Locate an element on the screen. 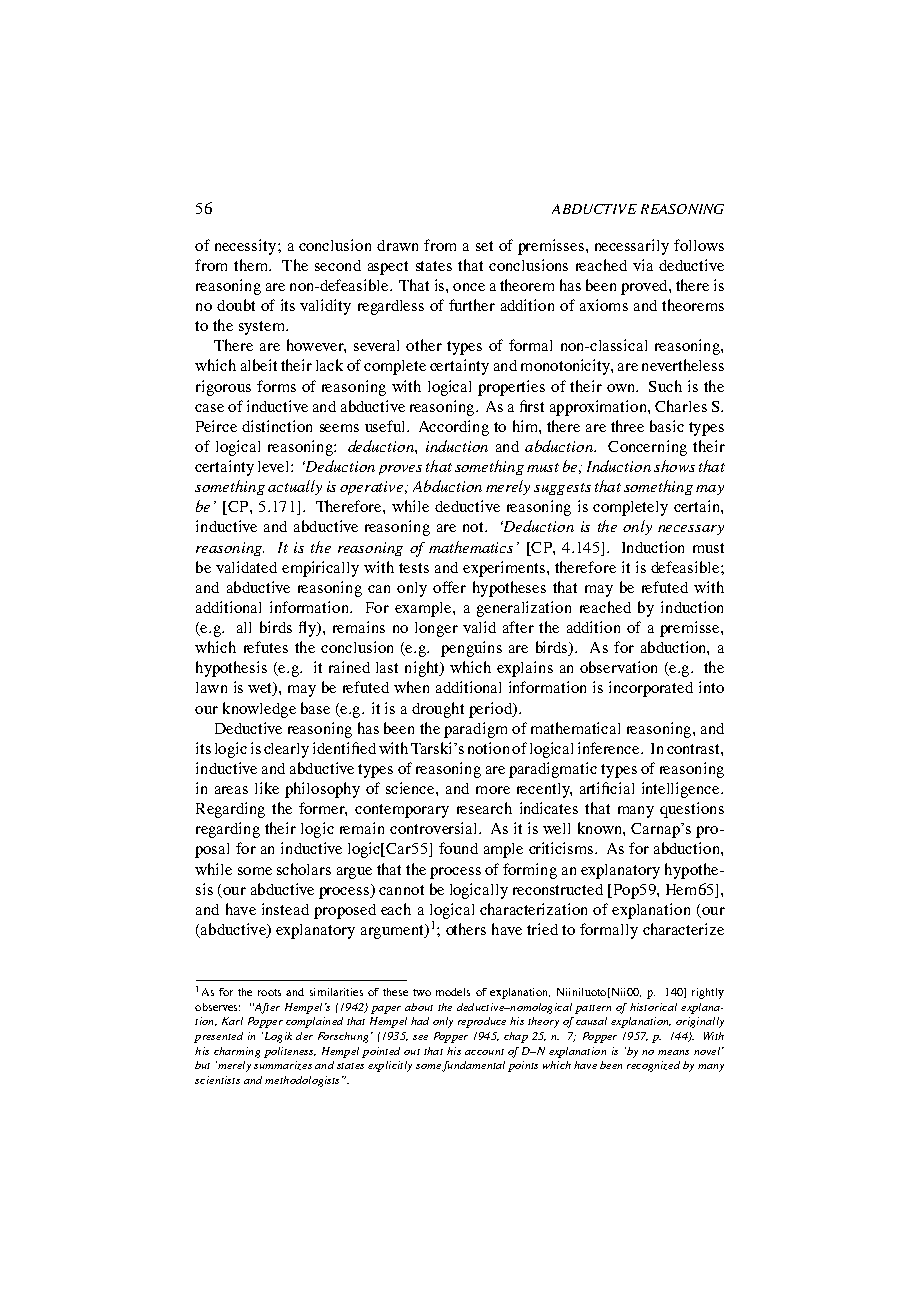  night is located at coordinates (423, 669).
